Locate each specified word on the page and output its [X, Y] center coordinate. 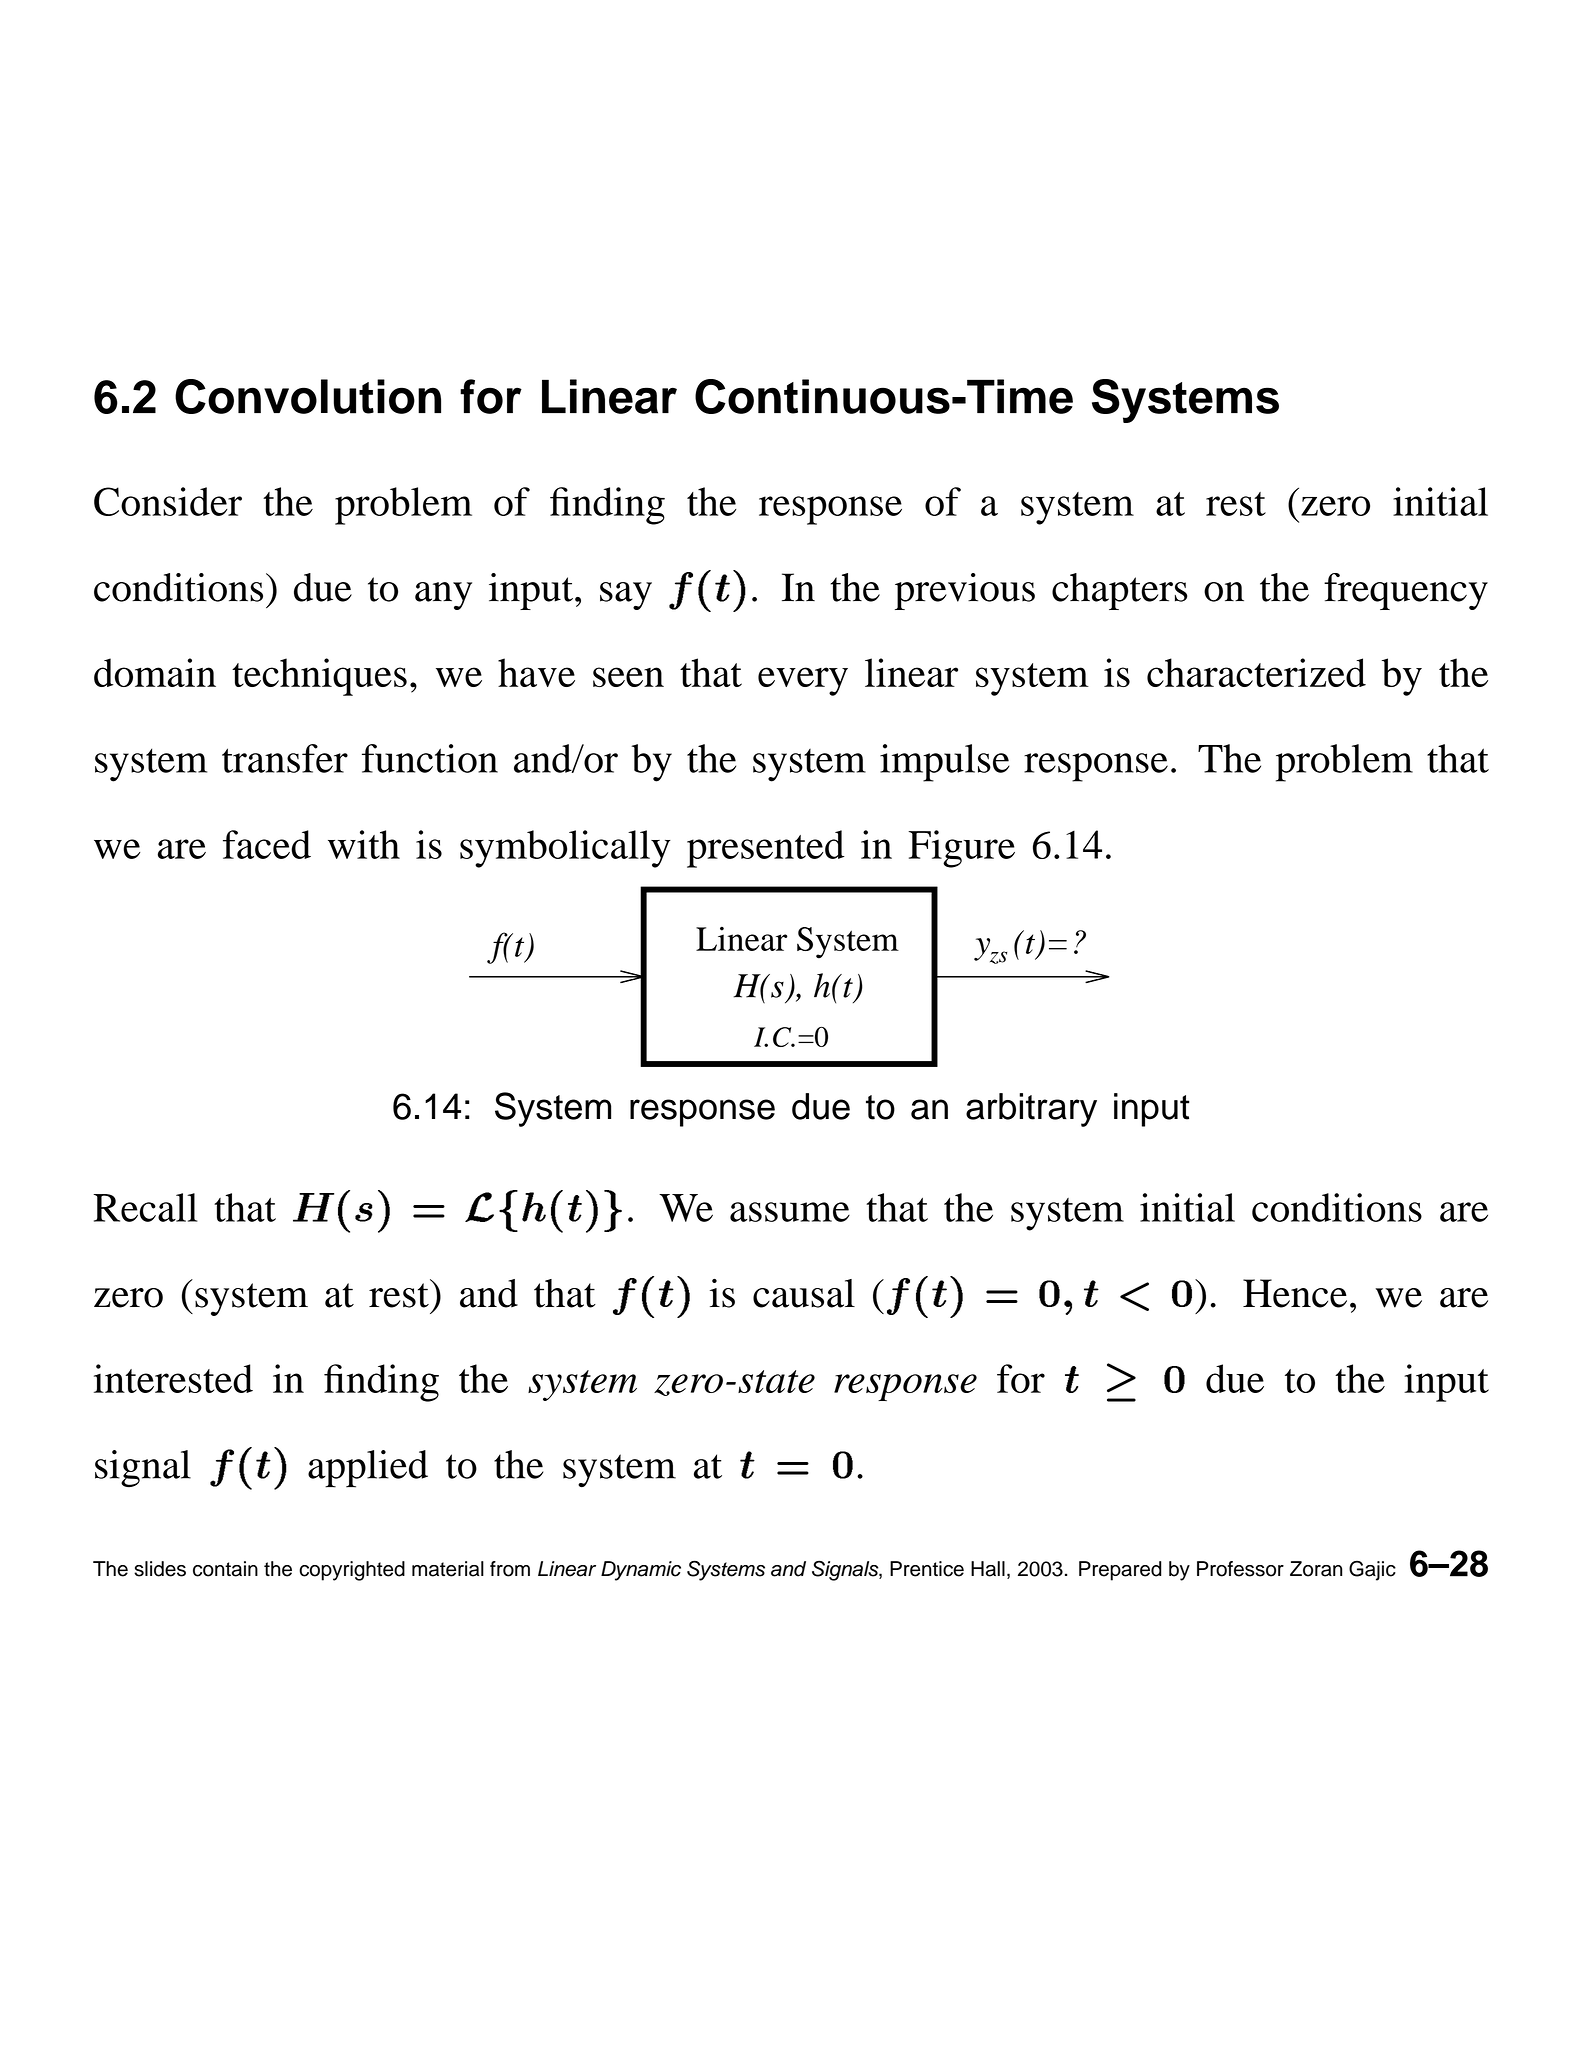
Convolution [308, 396]
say [626, 596]
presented [766, 849]
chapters [1119, 591]
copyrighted [352, 1571]
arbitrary [1031, 1110]
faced [267, 844]
